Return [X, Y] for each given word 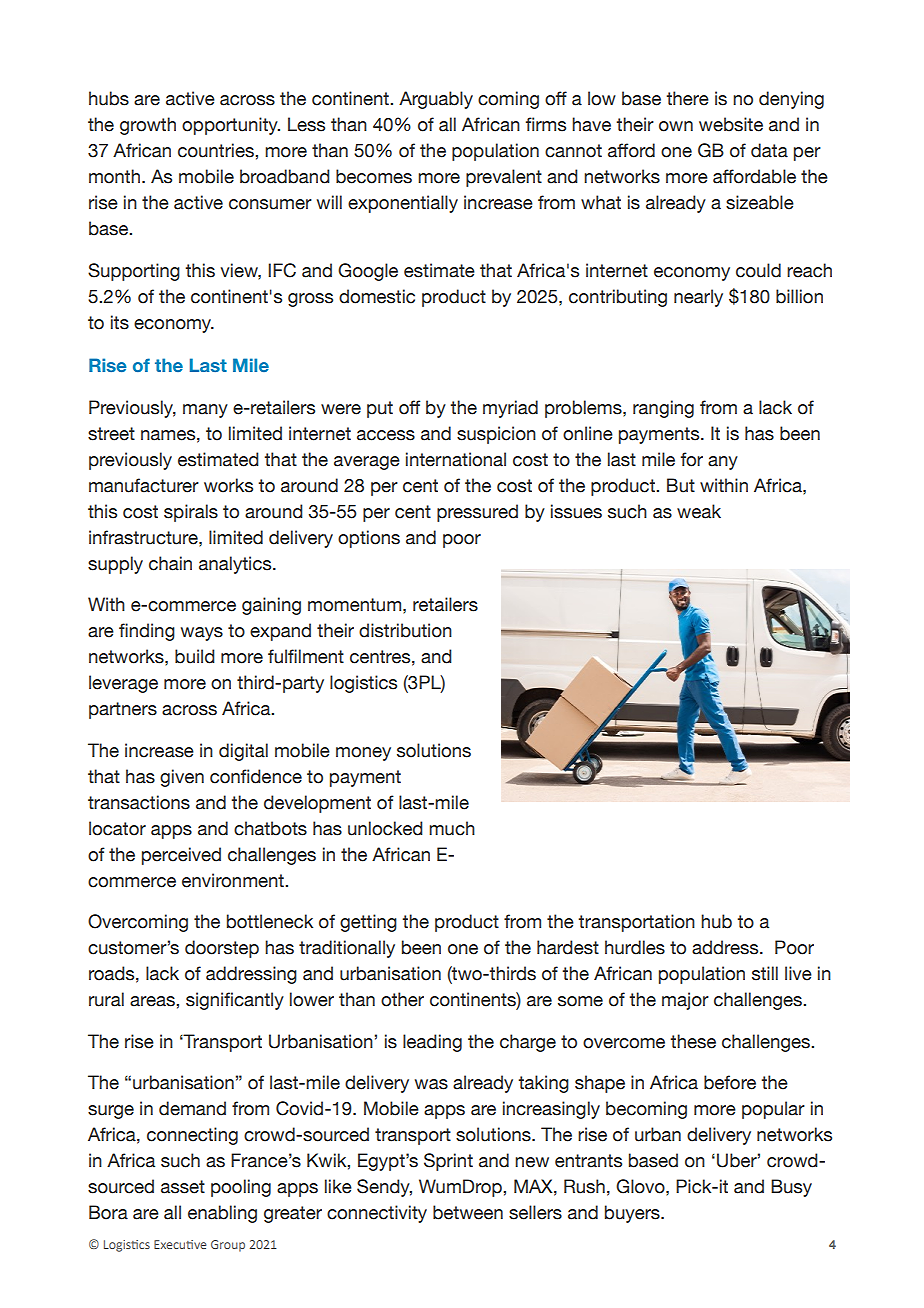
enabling [222, 1214]
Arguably [436, 100]
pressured [477, 513]
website [731, 124]
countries [217, 150]
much [452, 828]
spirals [191, 513]
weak [699, 511]
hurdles [635, 947]
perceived [181, 856]
